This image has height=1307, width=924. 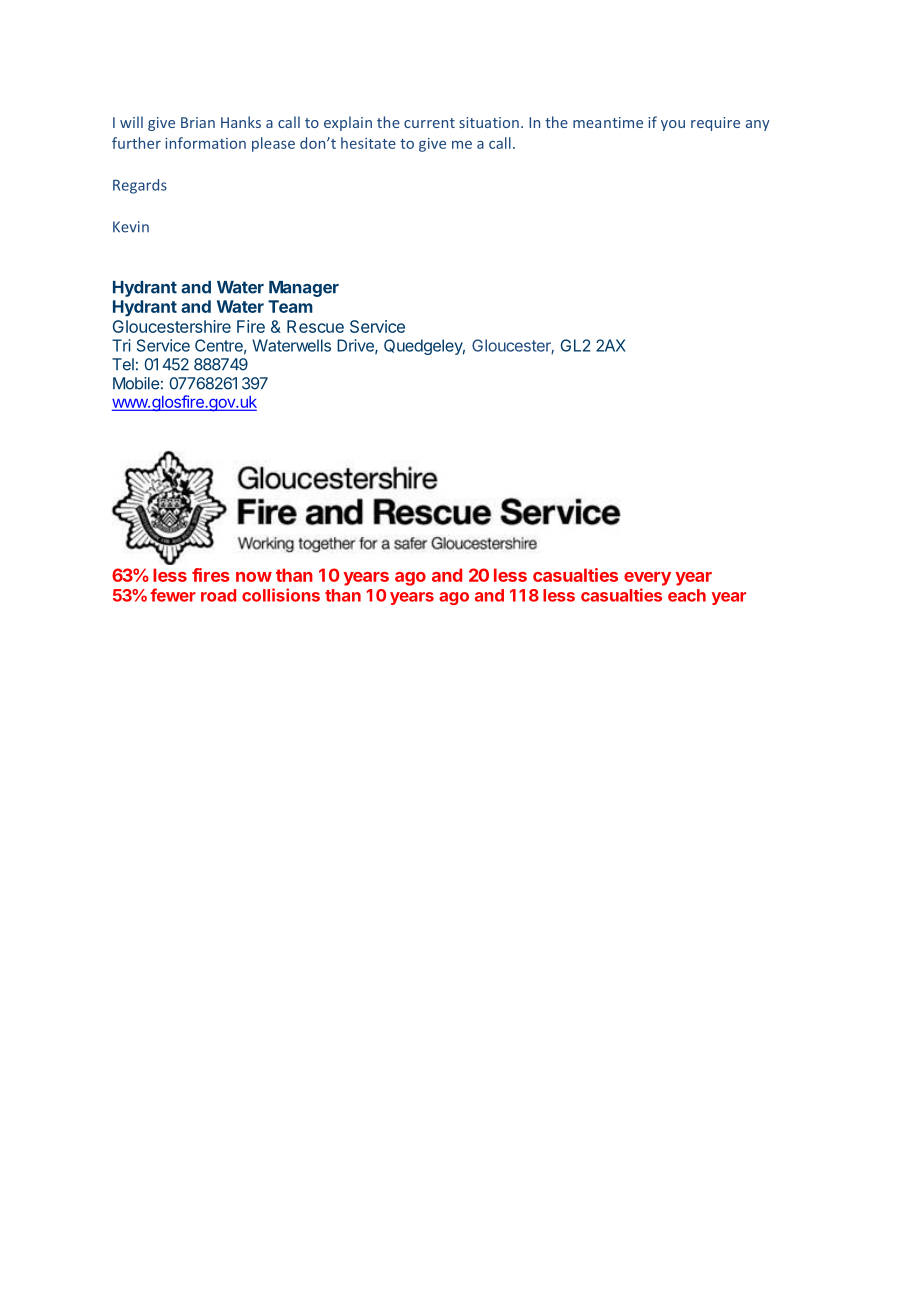 What do you see at coordinates (647, 579) in the image?
I see `every` at bounding box center [647, 579].
